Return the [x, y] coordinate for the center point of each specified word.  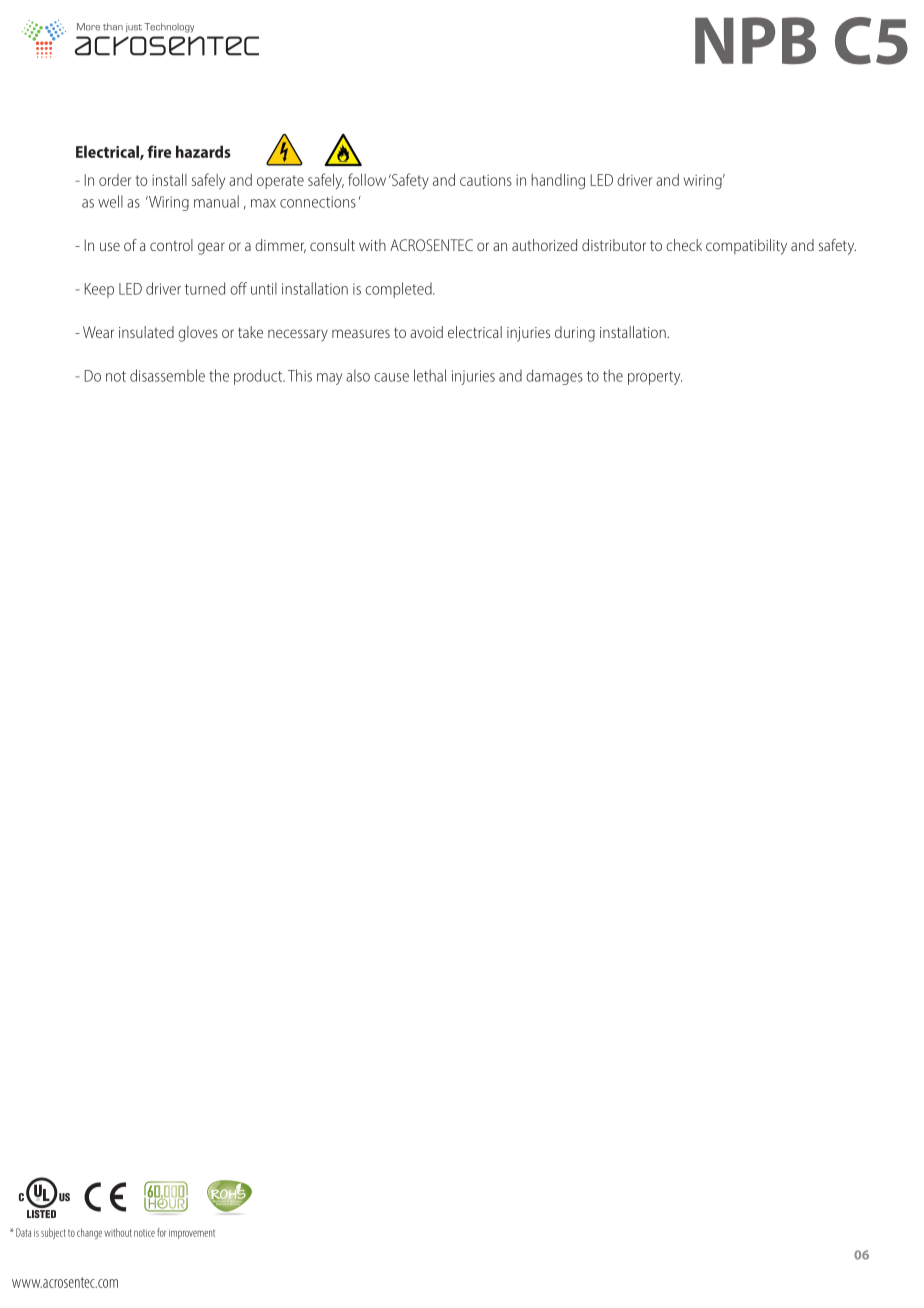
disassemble [167, 375]
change [89, 1233]
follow [367, 179]
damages [554, 377]
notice [144, 1233]
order [115, 180]
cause [391, 377]
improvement [192, 1234]
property [655, 378]
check [684, 245]
